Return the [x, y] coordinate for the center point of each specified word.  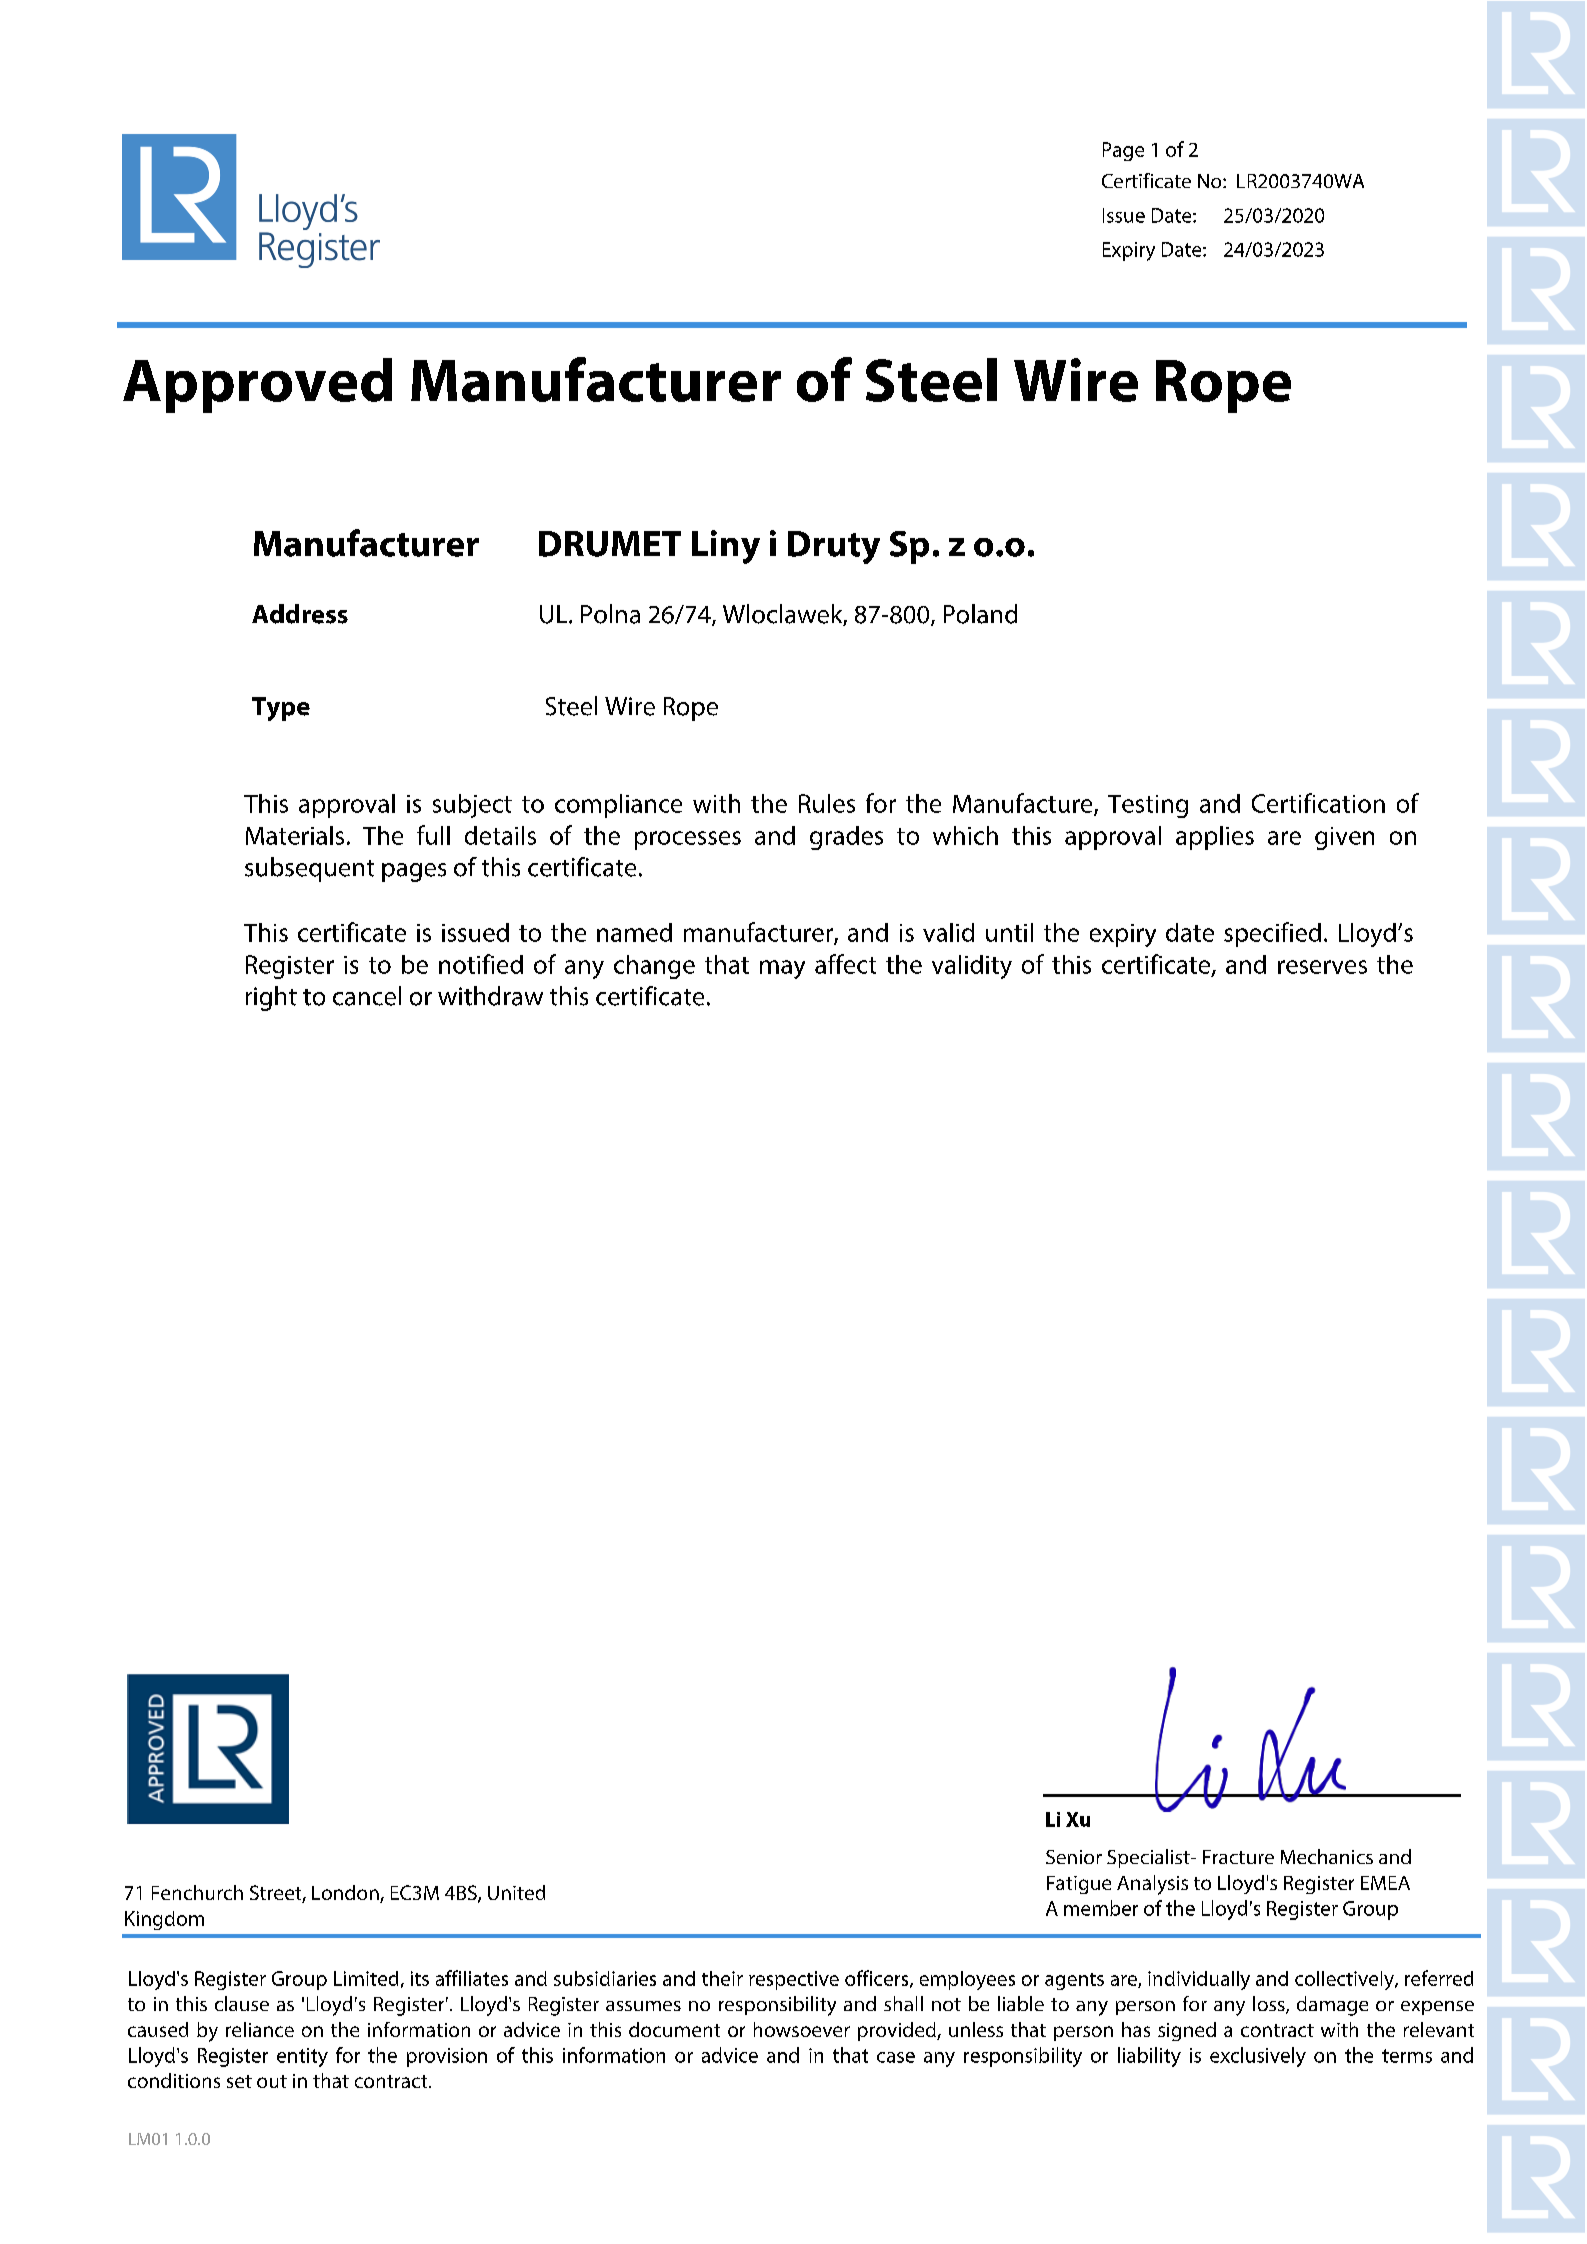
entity [302, 2057]
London [346, 1894]
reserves [1322, 967]
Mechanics [1327, 1856]
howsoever [802, 2029]
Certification [1318, 803]
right [271, 998]
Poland [980, 614]
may [782, 969]
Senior [1074, 1857]
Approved [257, 385]
